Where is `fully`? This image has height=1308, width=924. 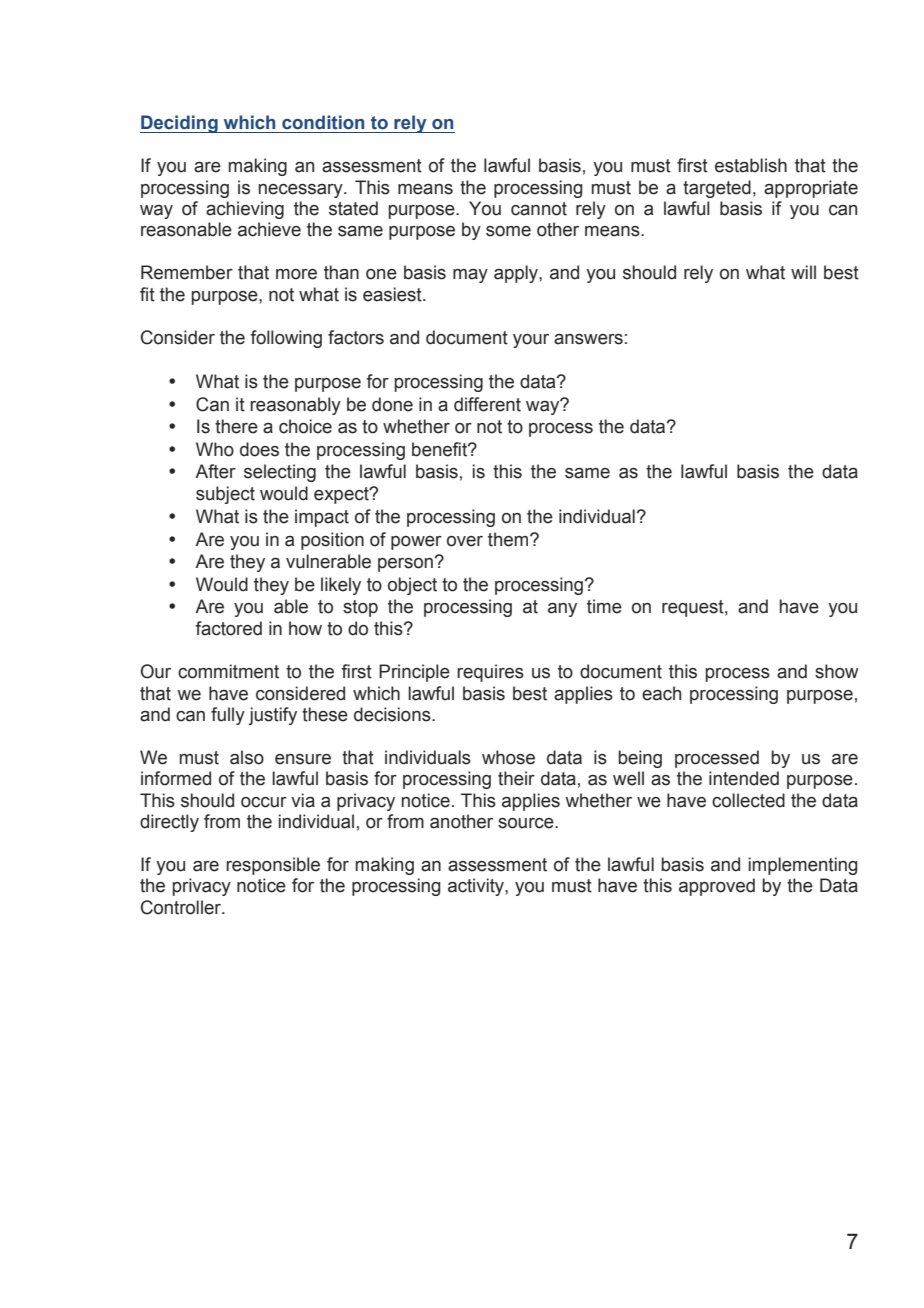 fully is located at coordinates (228, 716).
